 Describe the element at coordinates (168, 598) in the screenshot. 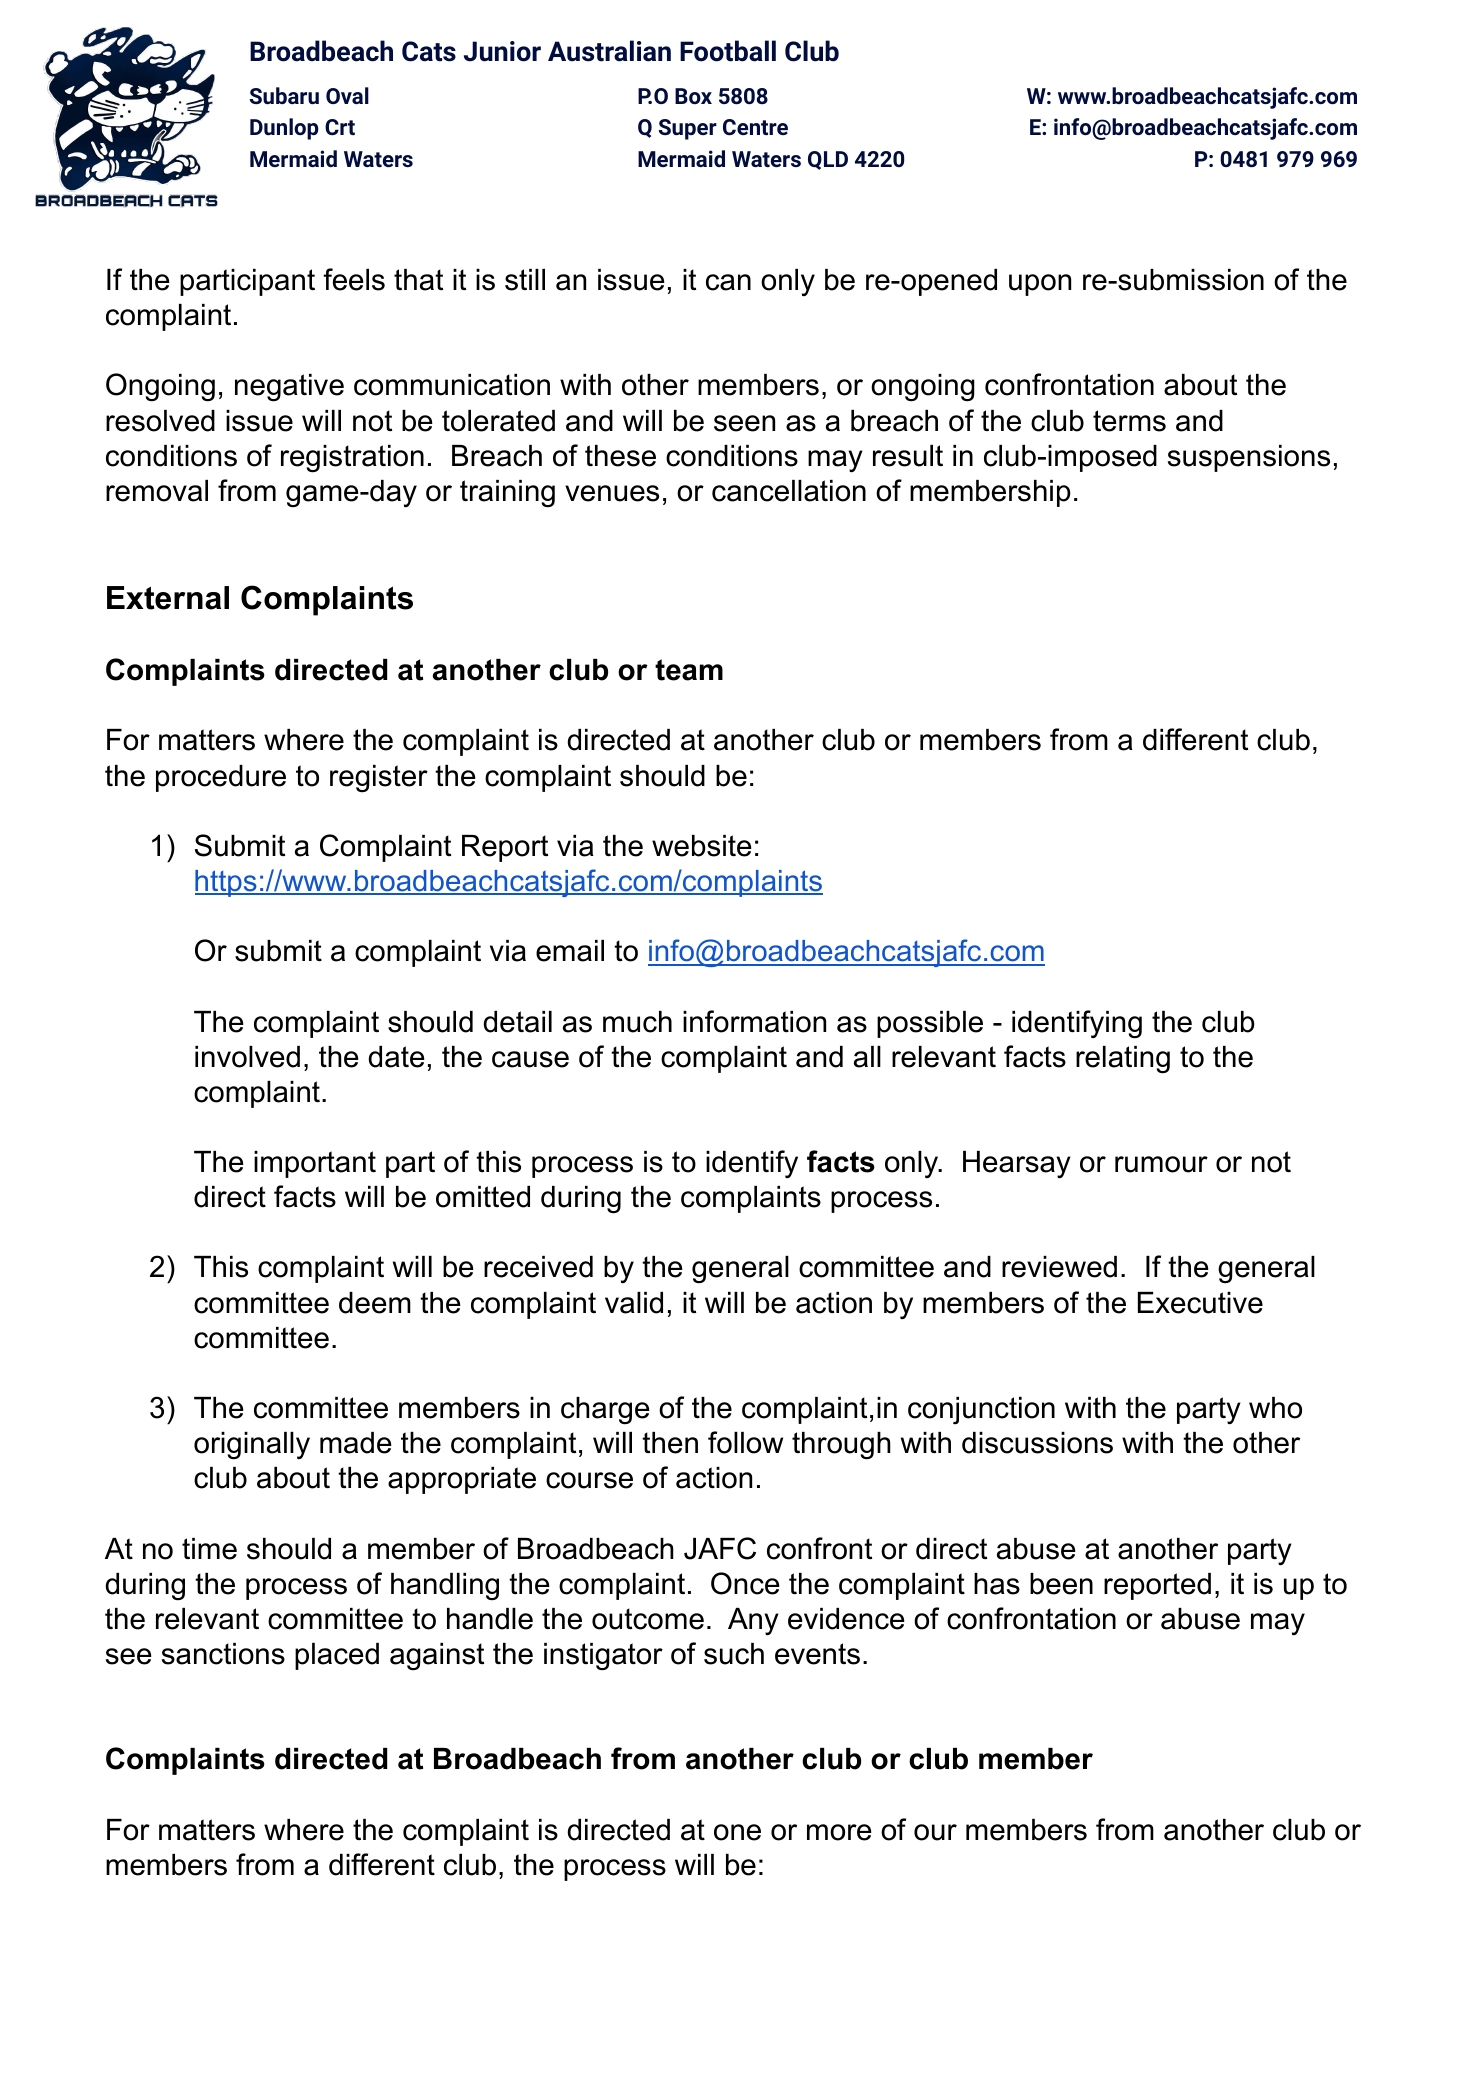

I see `External` at that location.
